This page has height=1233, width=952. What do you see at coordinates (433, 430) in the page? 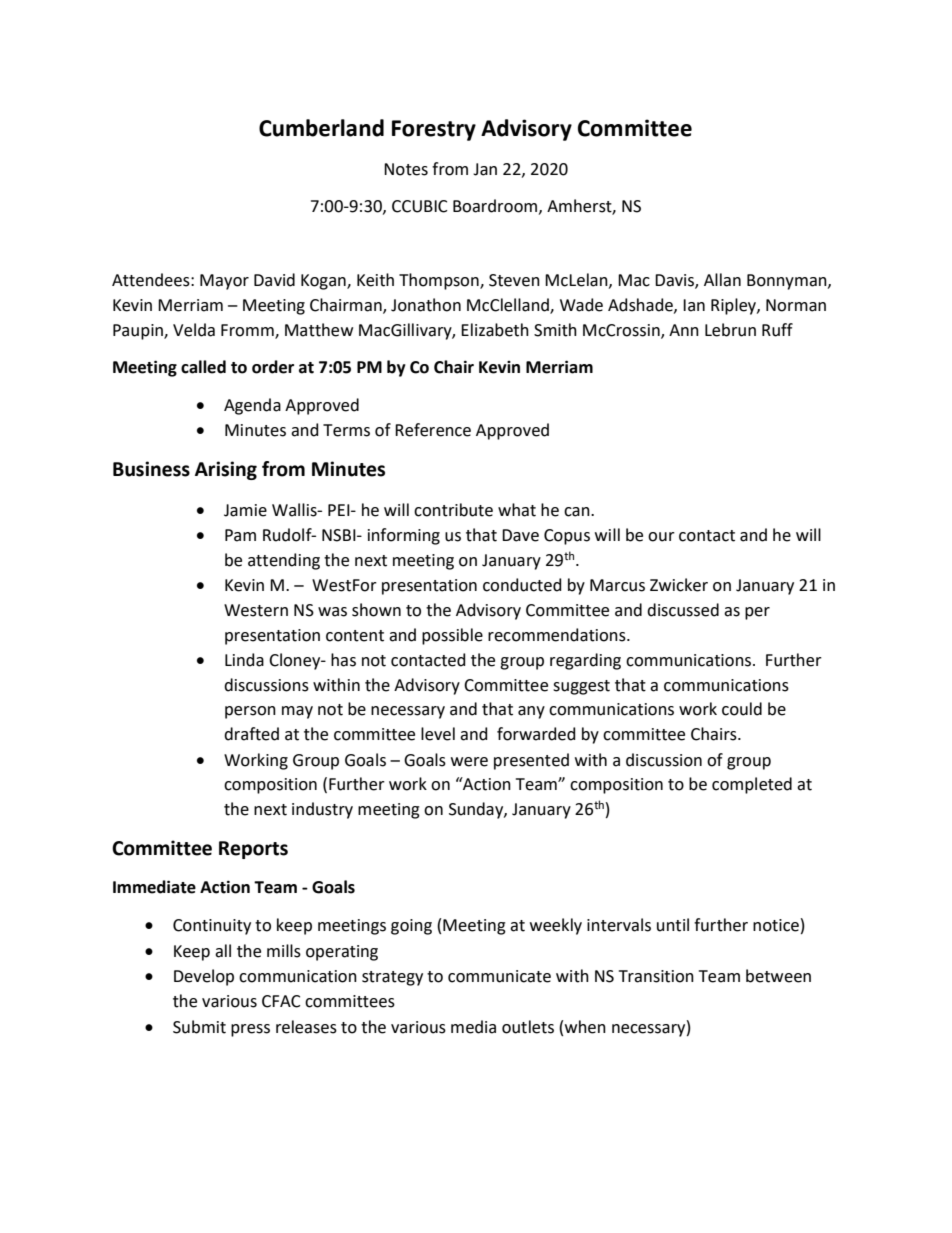
I see `Reference` at bounding box center [433, 430].
